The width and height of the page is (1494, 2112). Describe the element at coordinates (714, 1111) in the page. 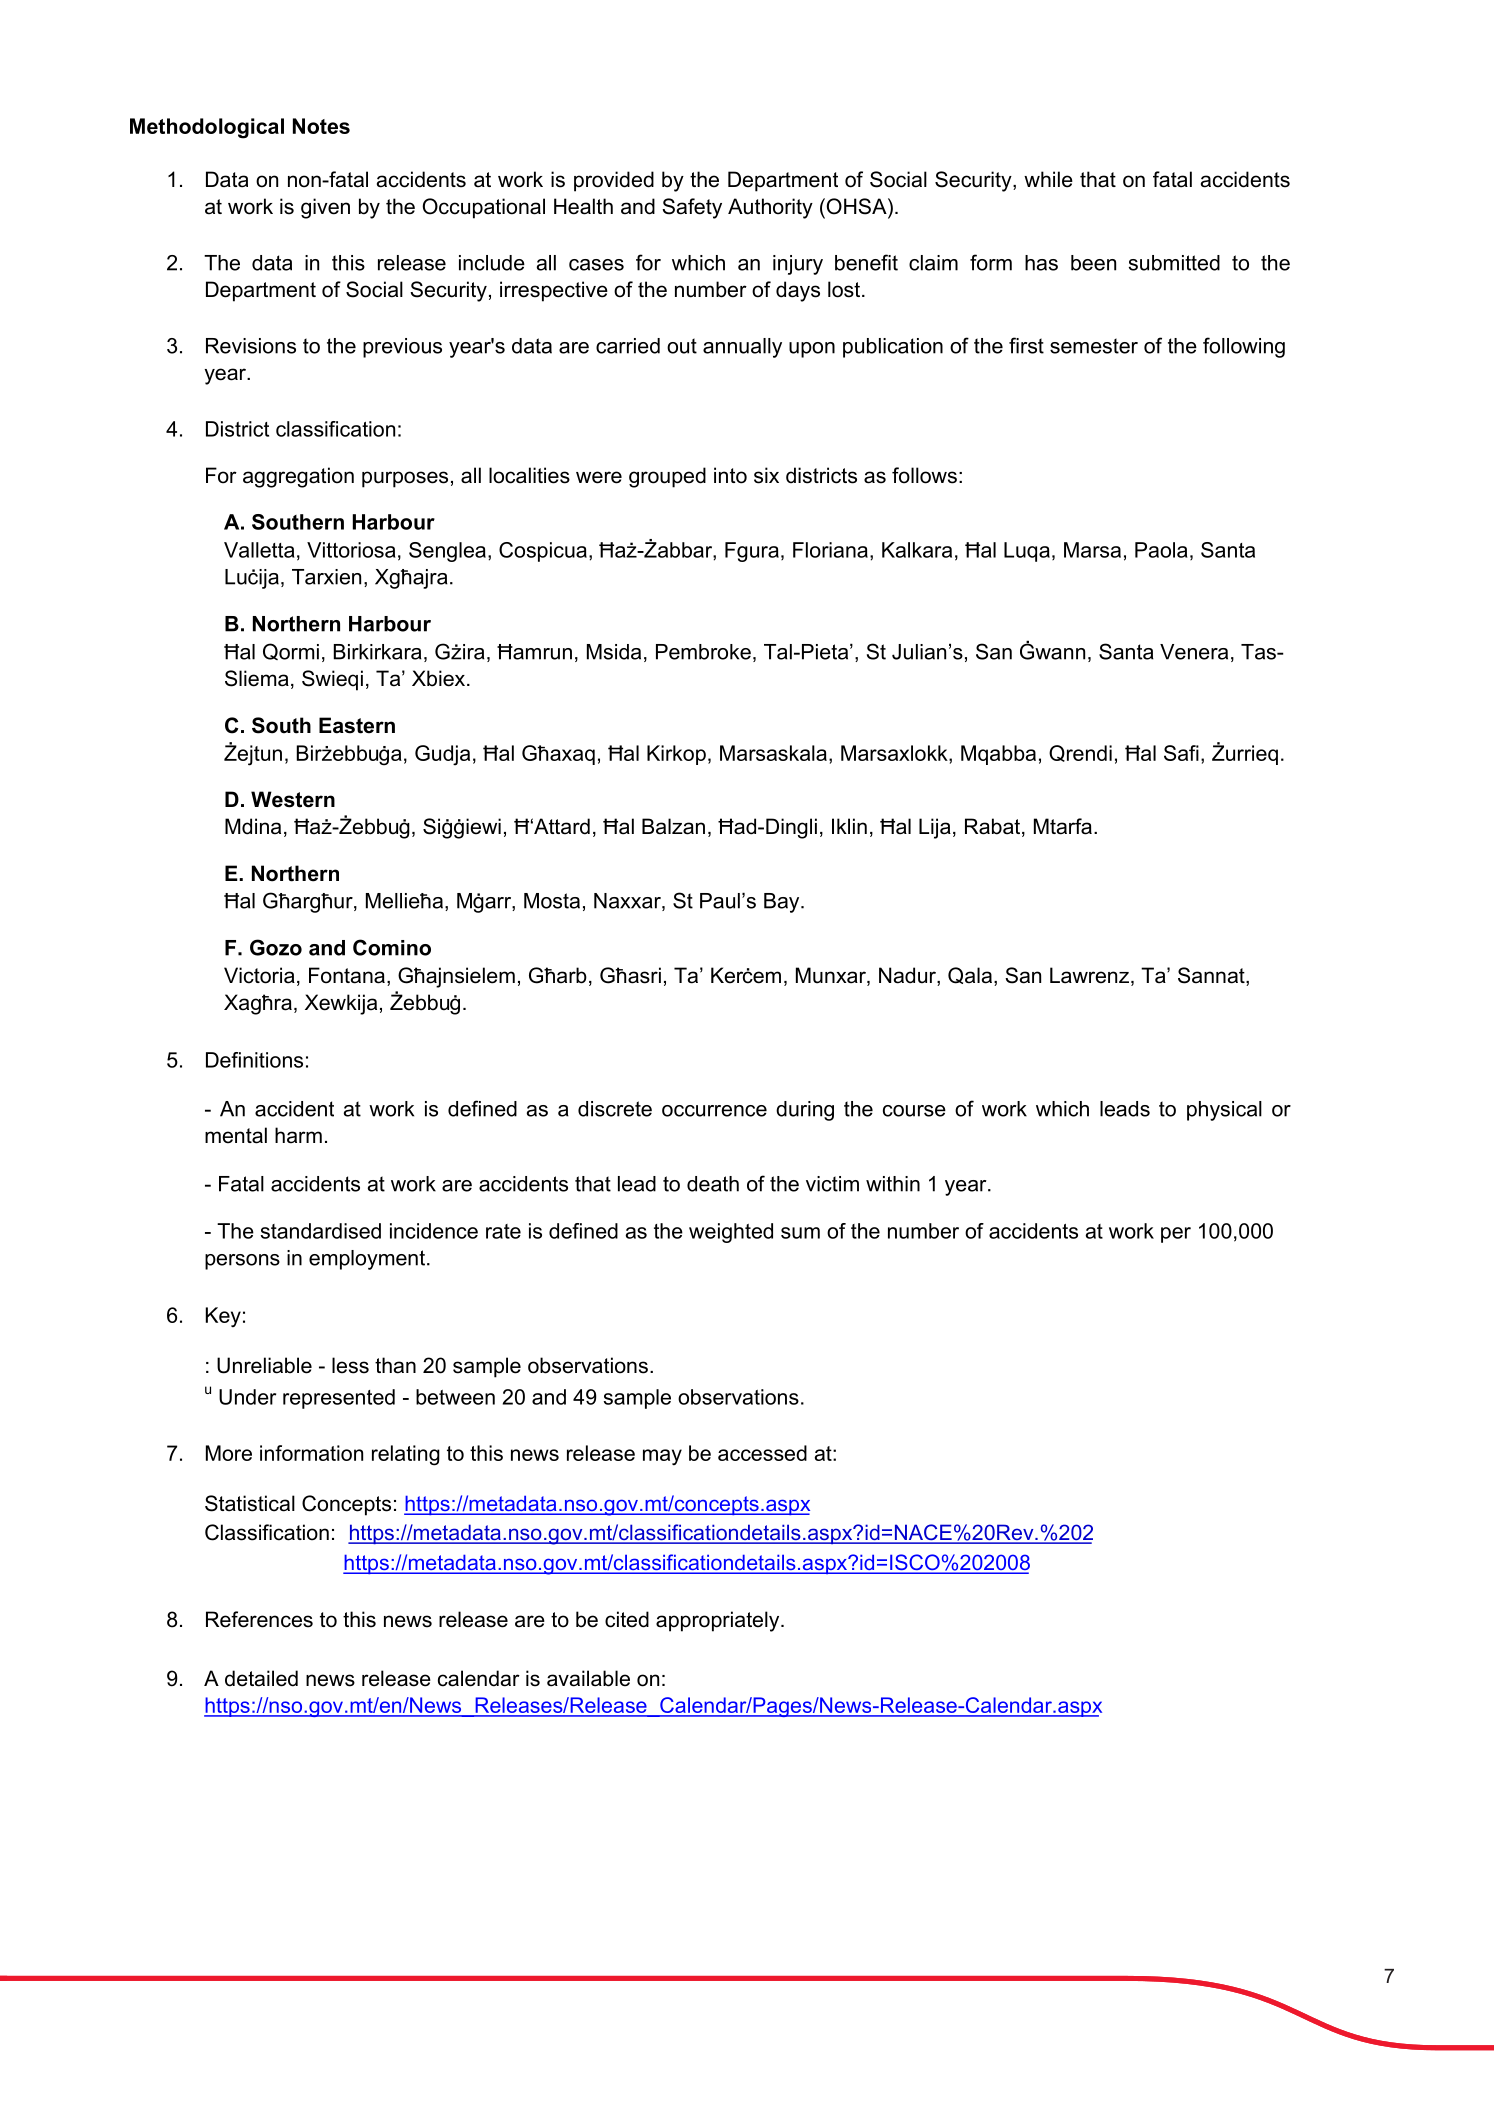

I see `occurrence` at that location.
